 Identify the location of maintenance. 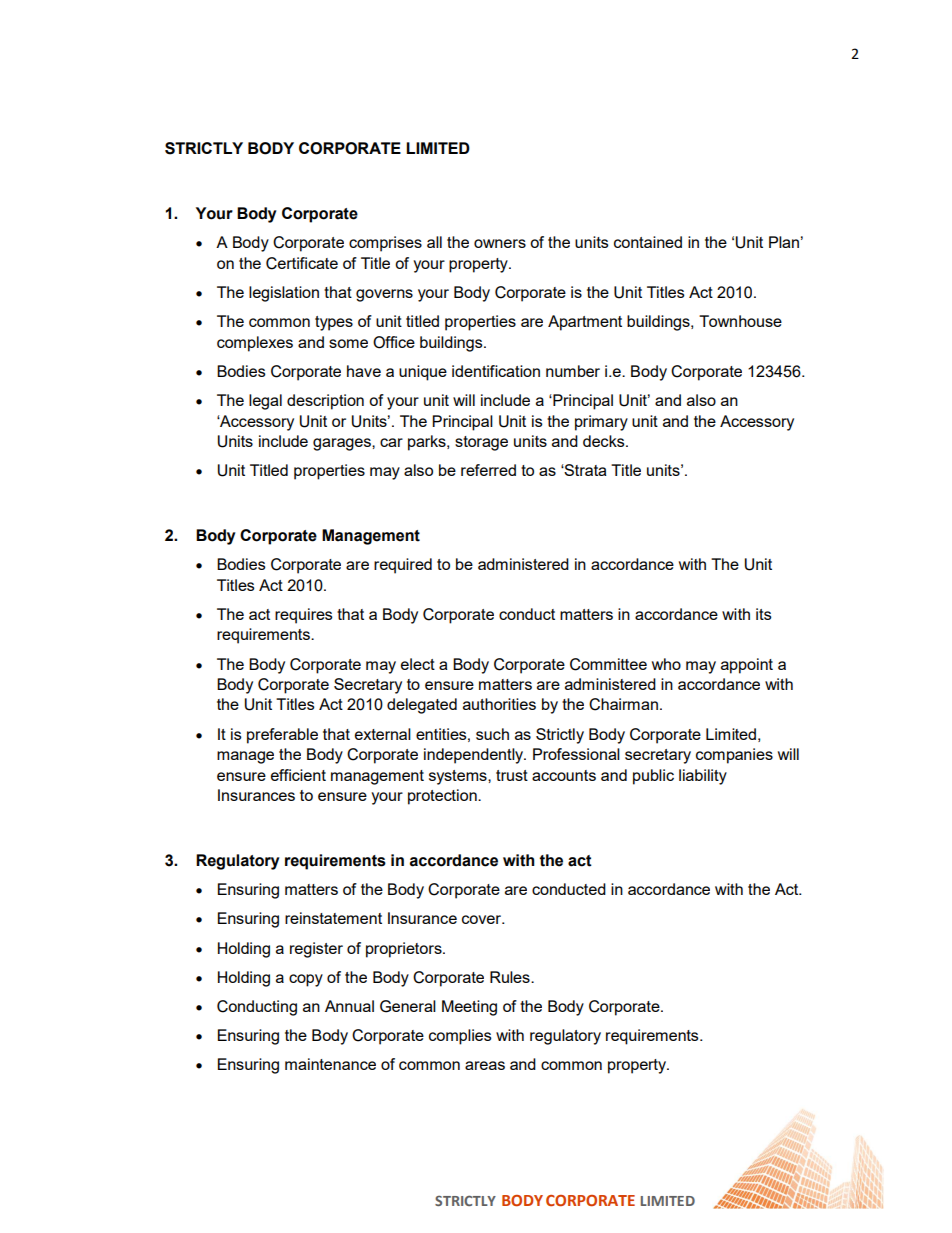
(330, 1064).
